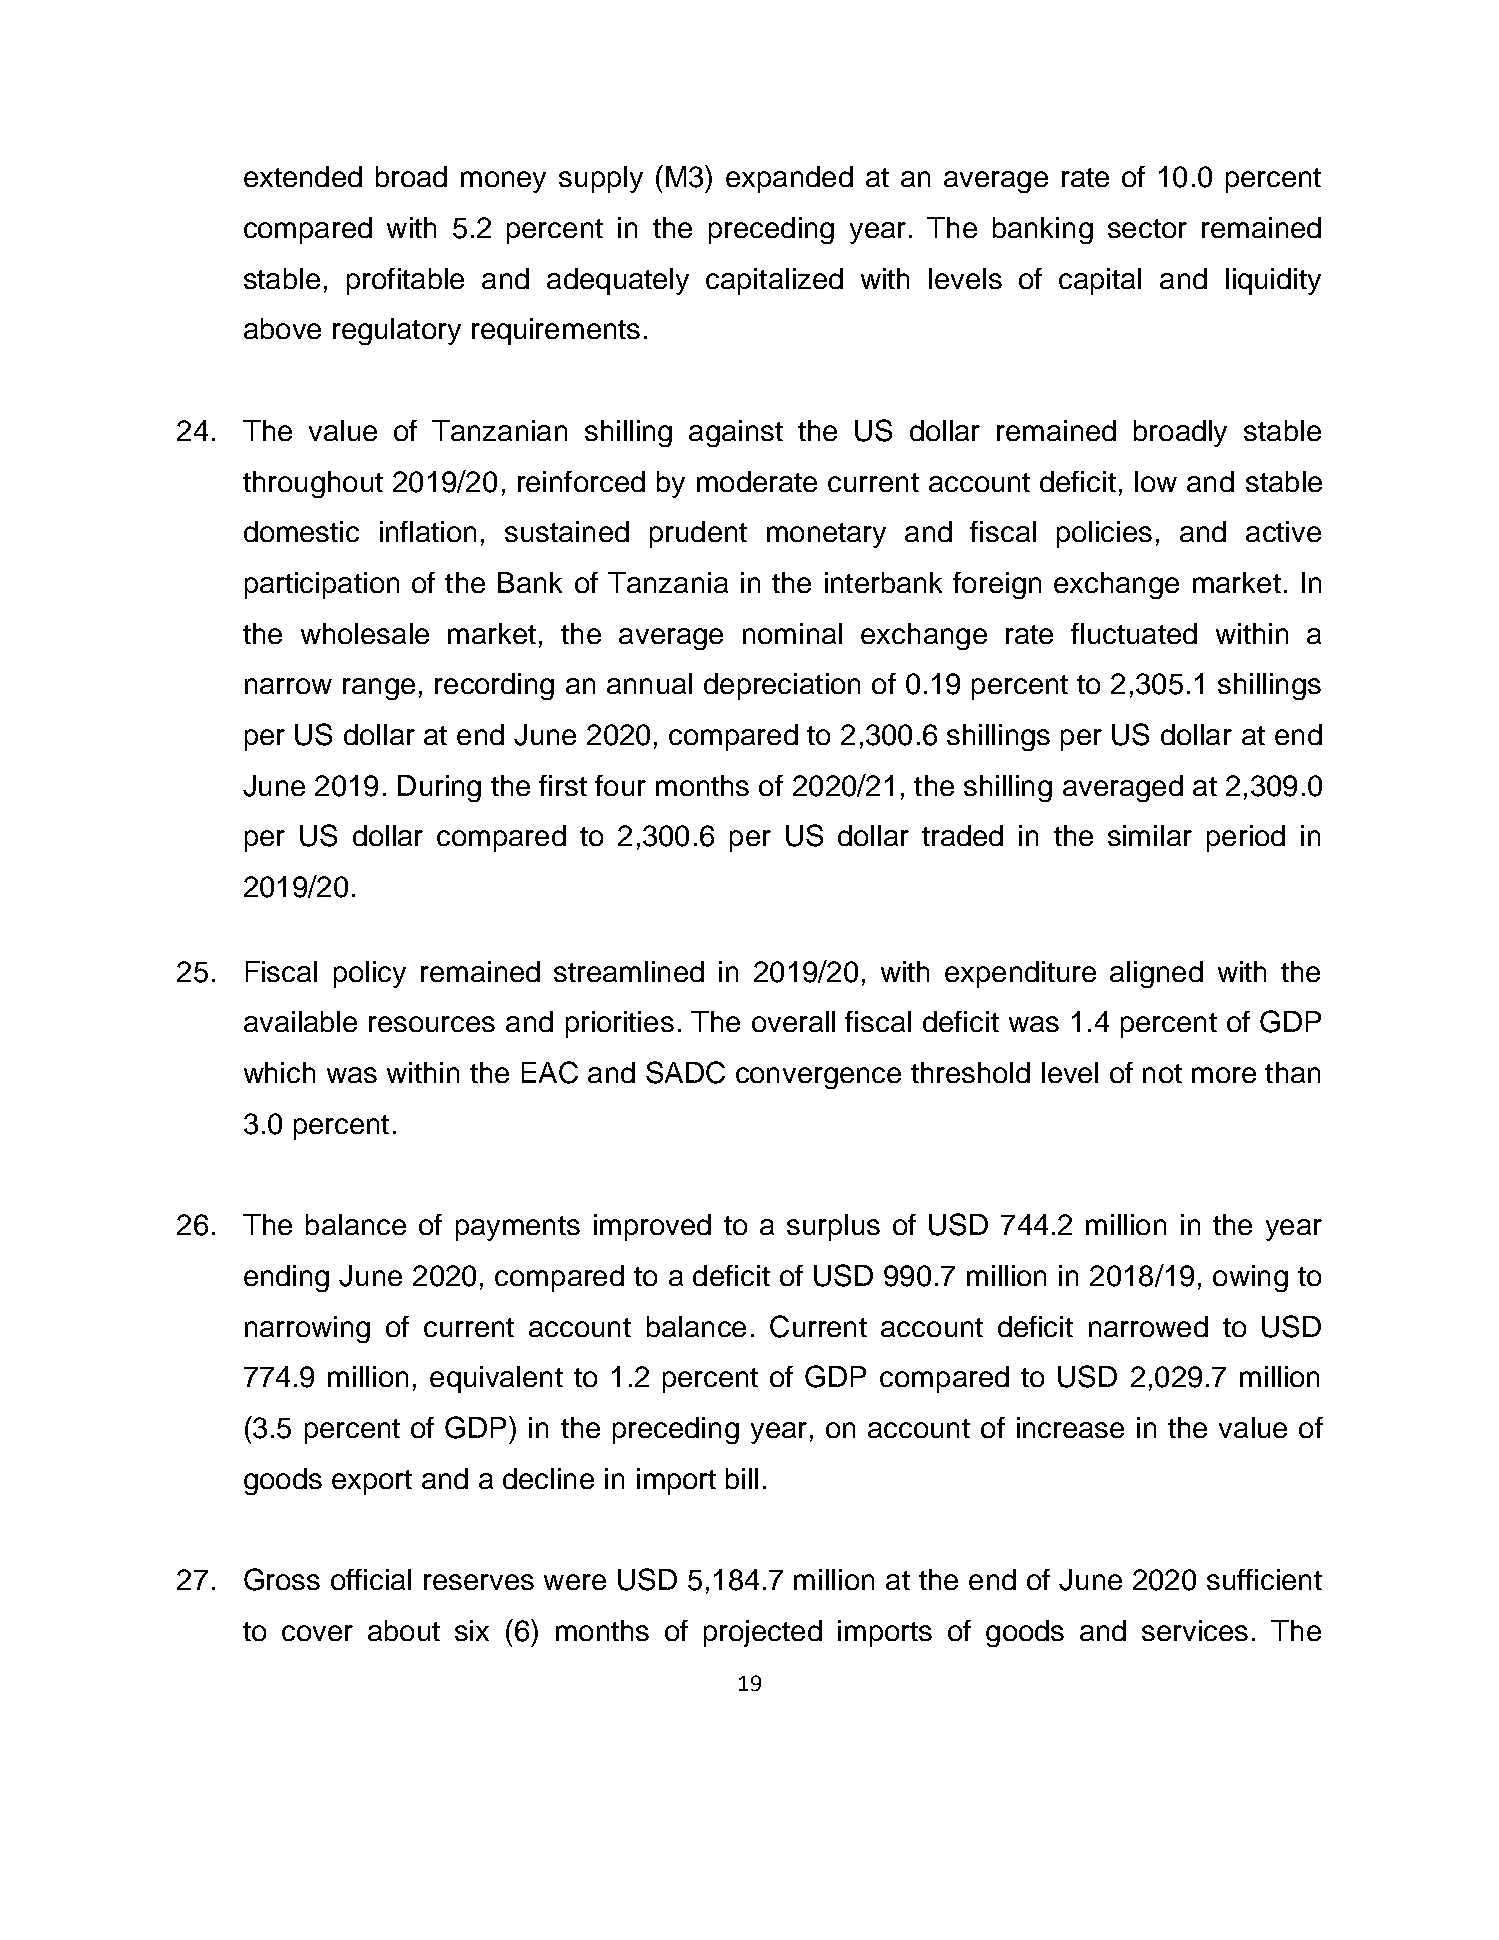 The width and height of the screenshot is (1499, 1940). Describe the element at coordinates (371, 1579) in the screenshot. I see `official` at that location.
